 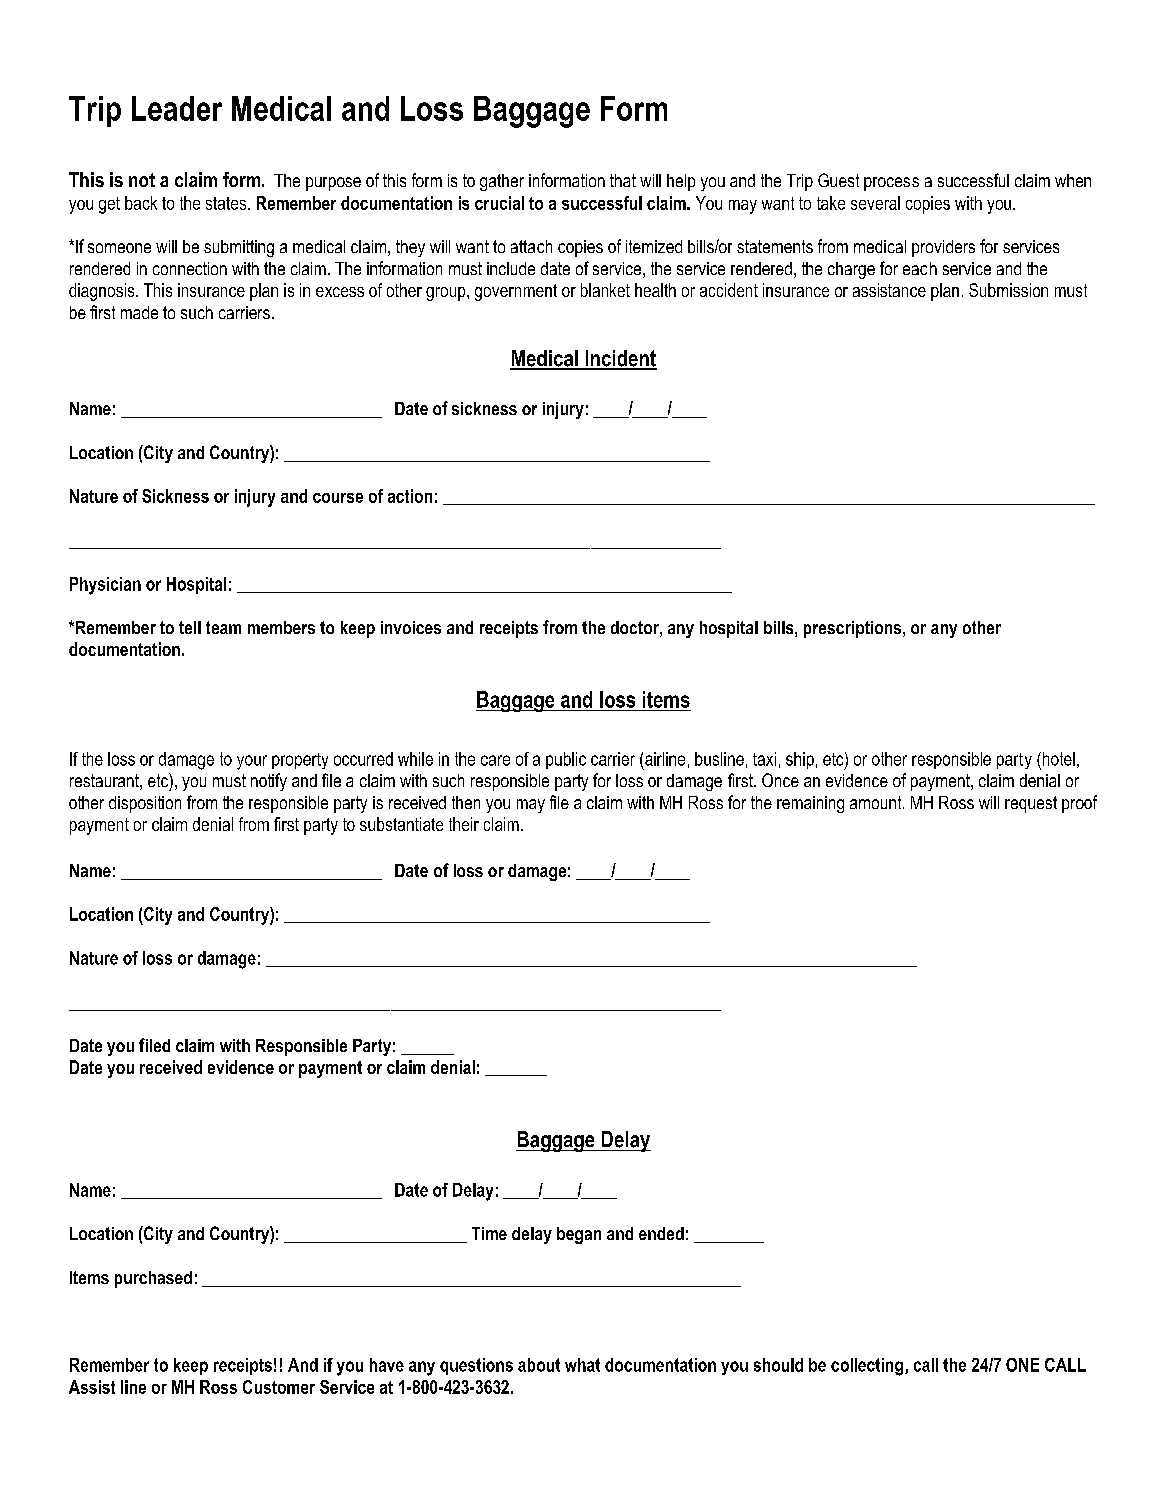 What do you see at coordinates (579, 1235) in the page?
I see `began` at bounding box center [579, 1235].
